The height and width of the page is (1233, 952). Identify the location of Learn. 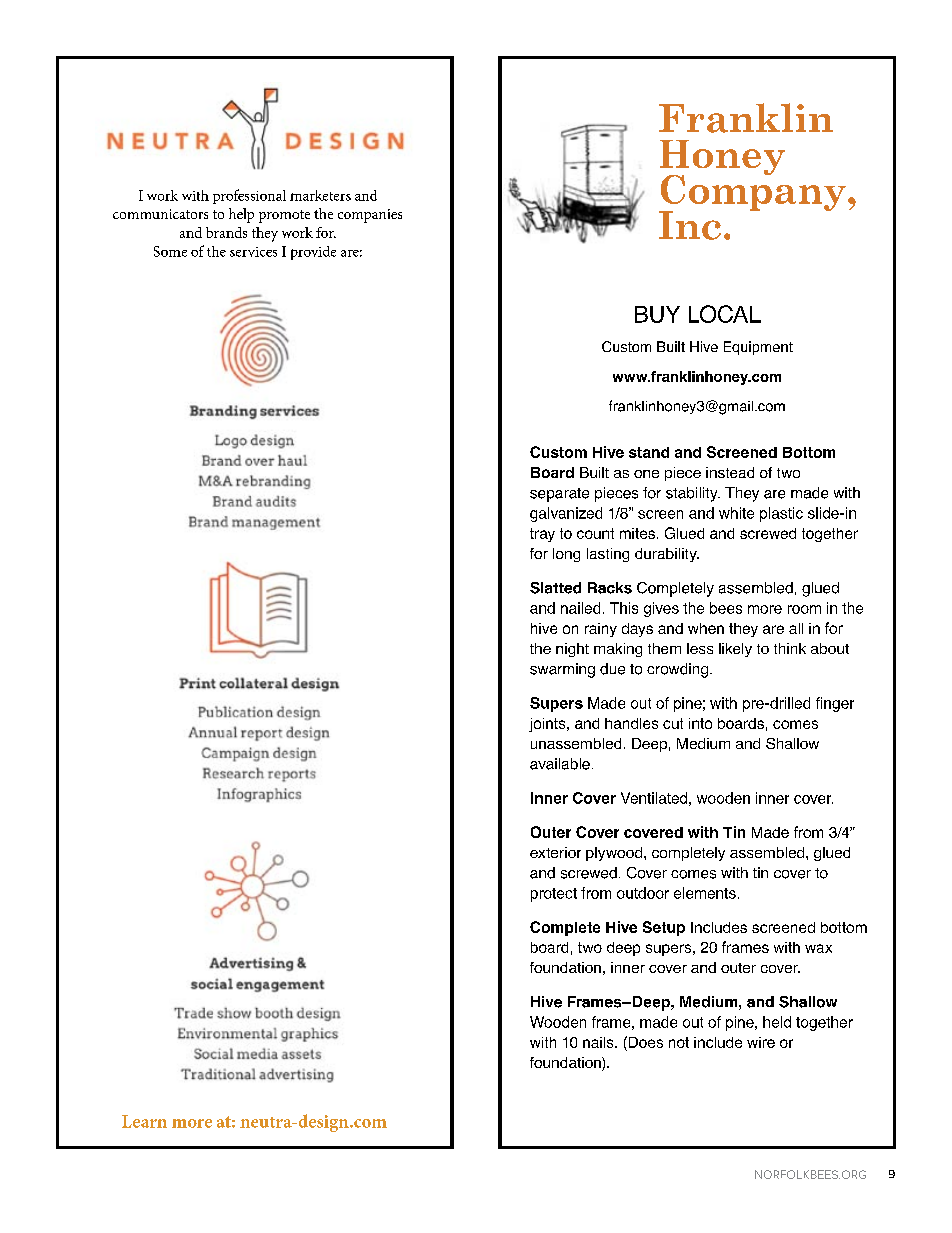
(144, 1121).
